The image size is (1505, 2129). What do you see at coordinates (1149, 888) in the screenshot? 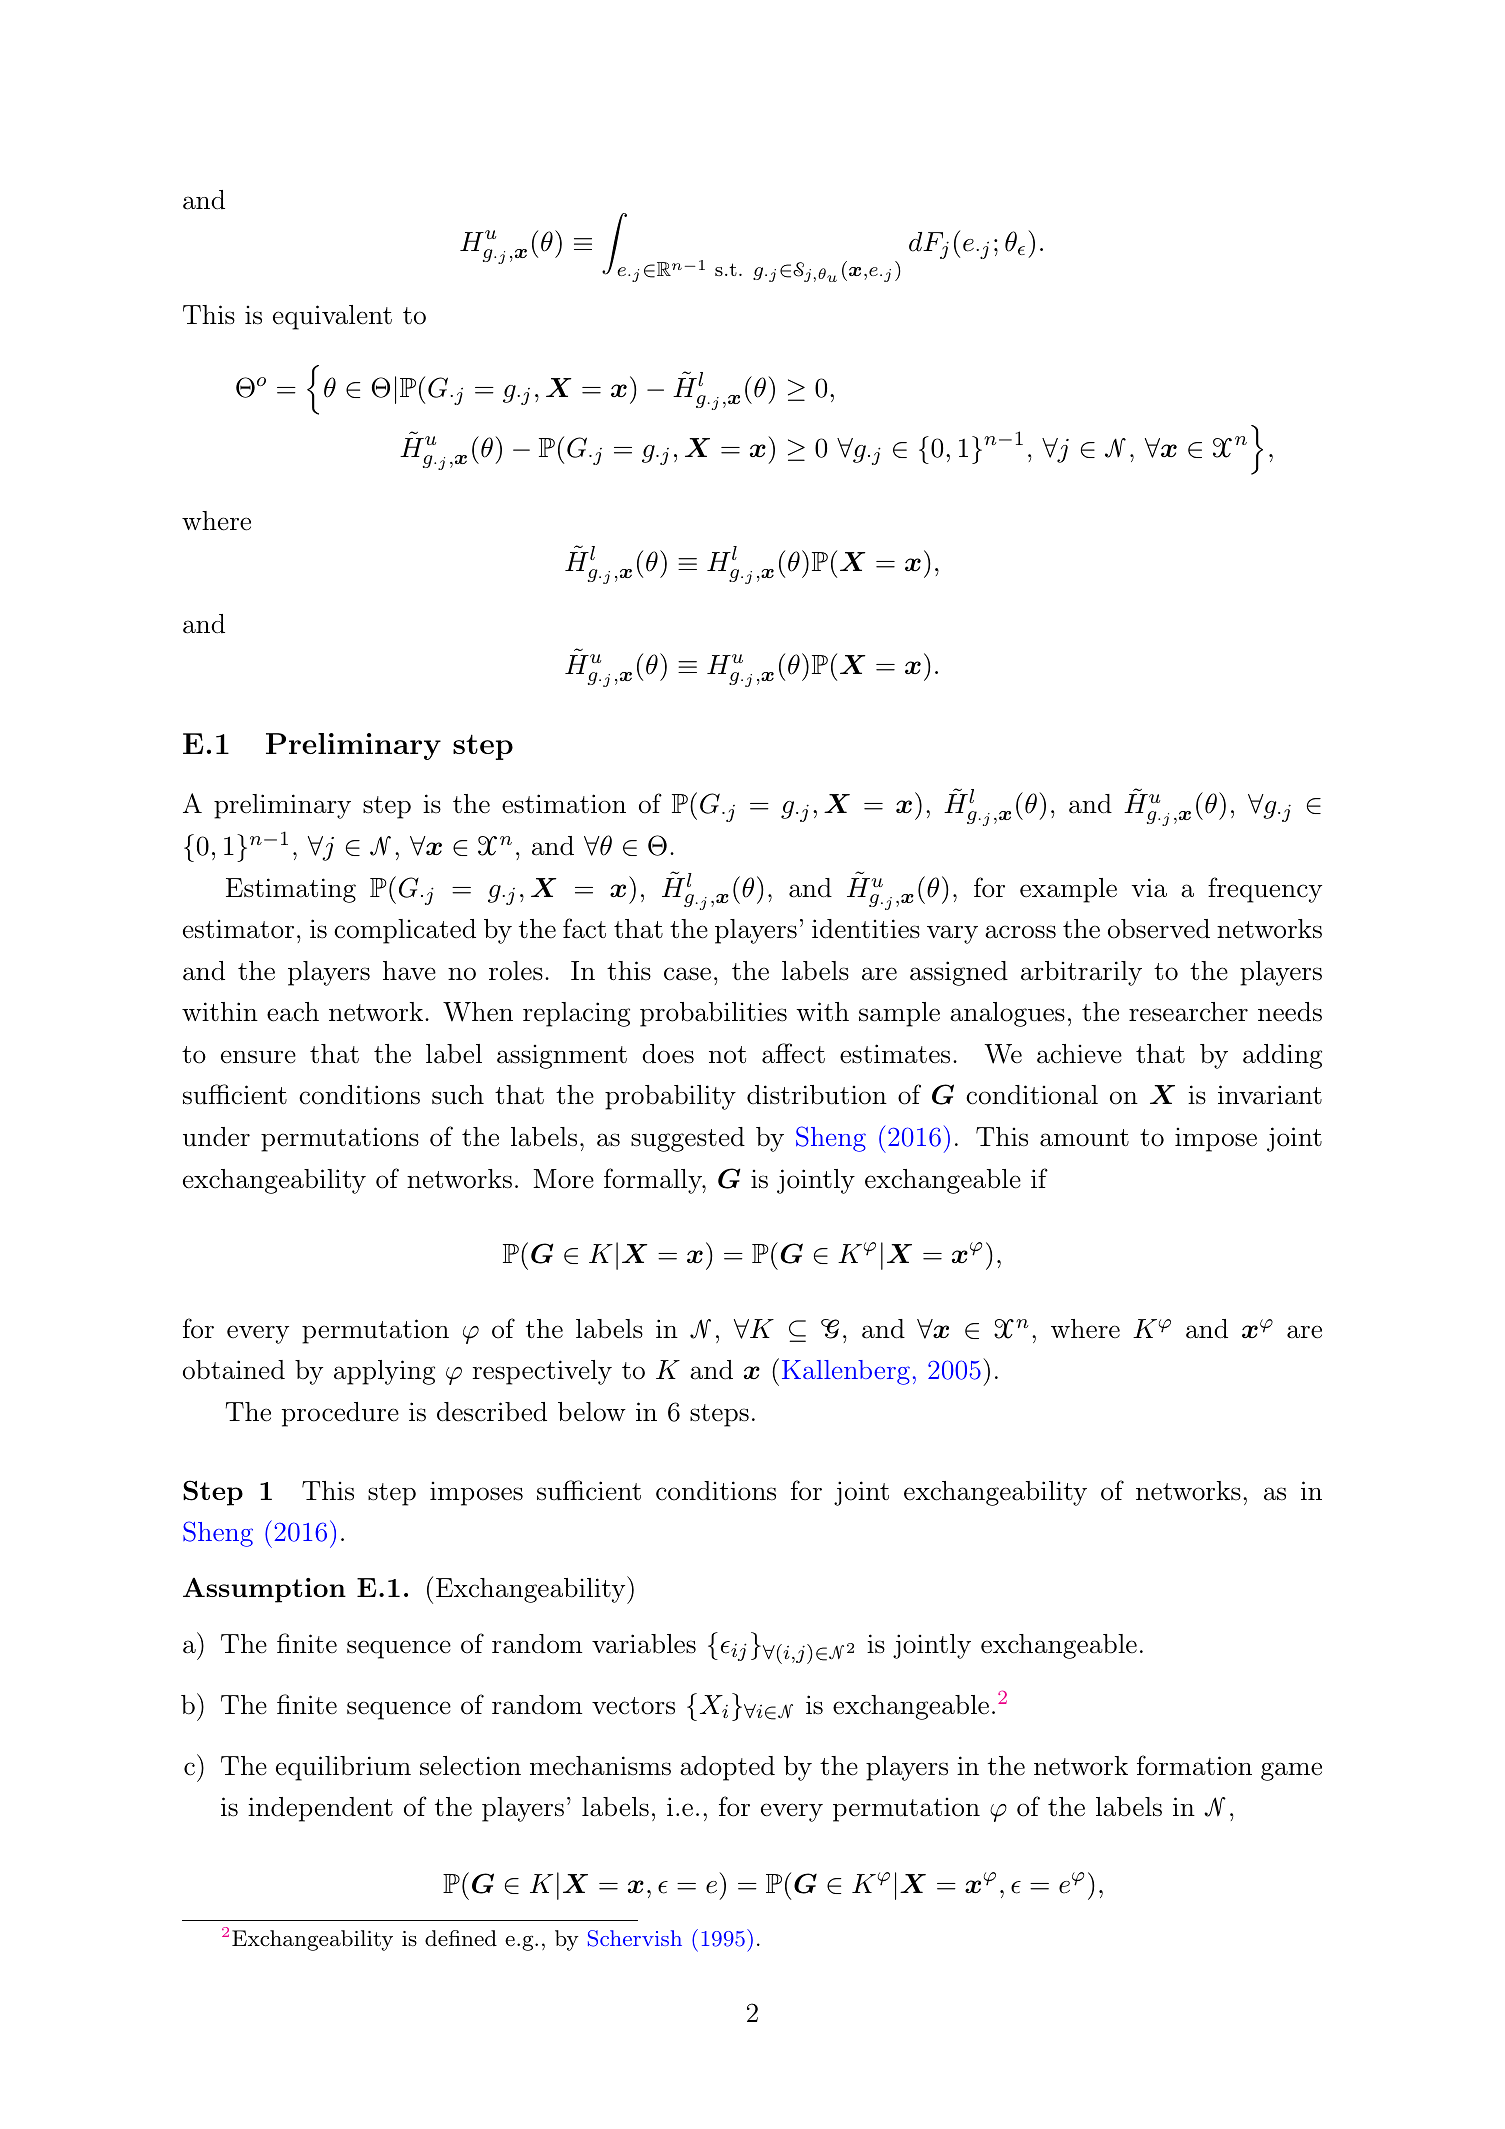
I see `via` at bounding box center [1149, 888].
